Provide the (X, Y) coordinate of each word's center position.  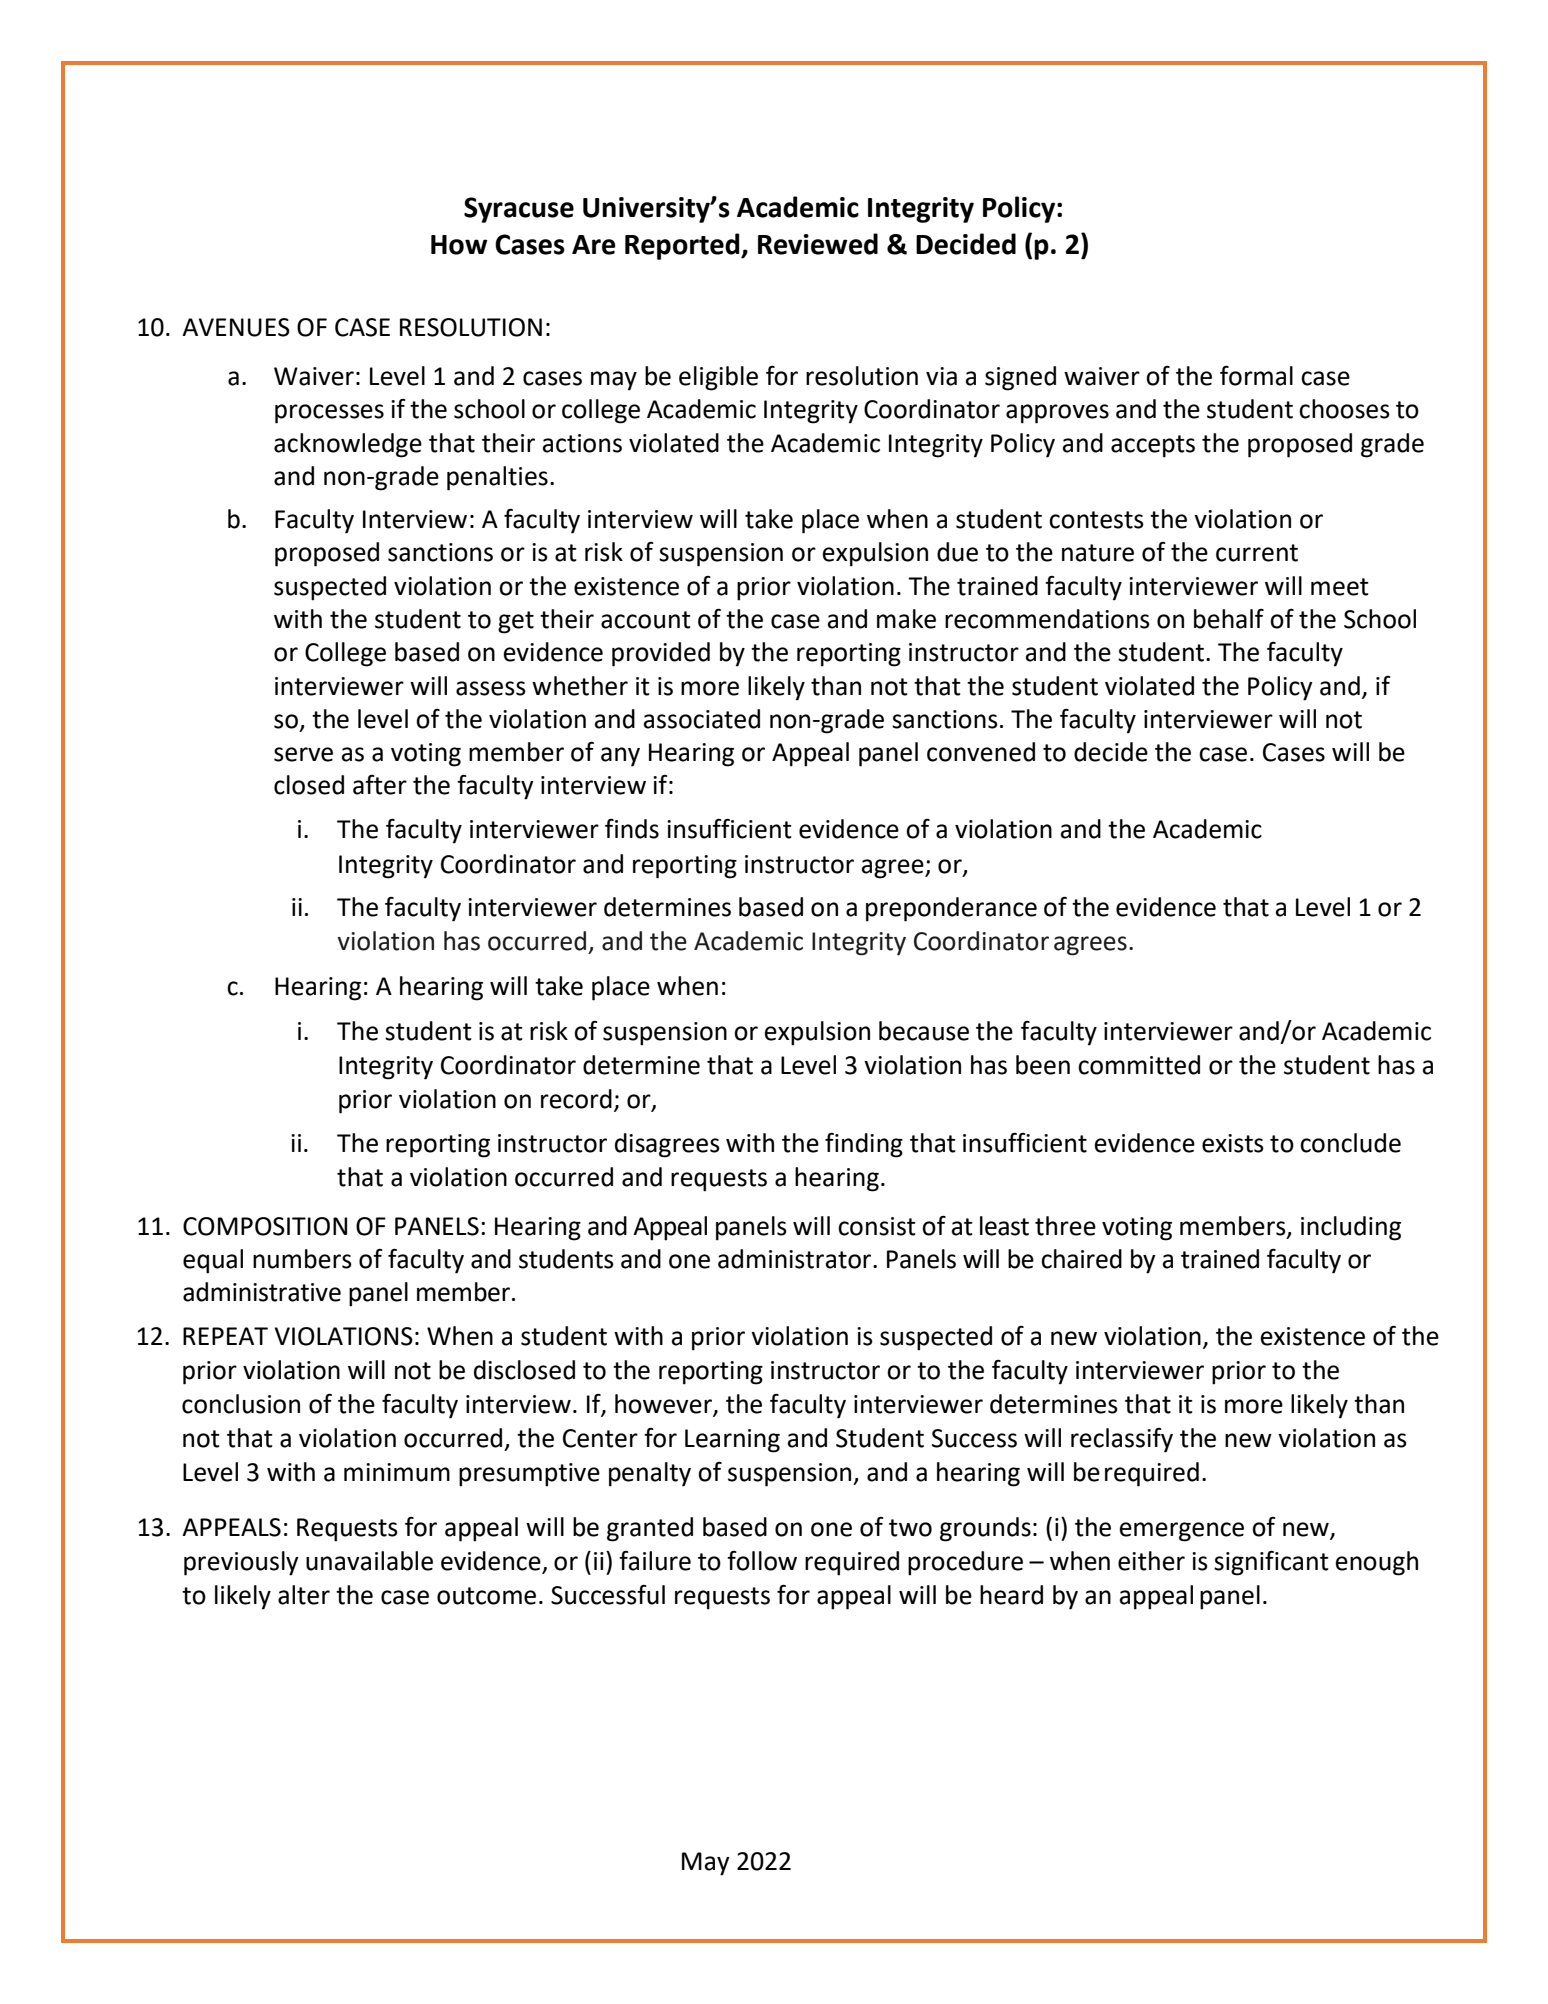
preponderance (951, 909)
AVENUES (236, 327)
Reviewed (818, 244)
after (380, 785)
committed (1139, 1065)
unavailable (369, 1561)
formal (1256, 376)
